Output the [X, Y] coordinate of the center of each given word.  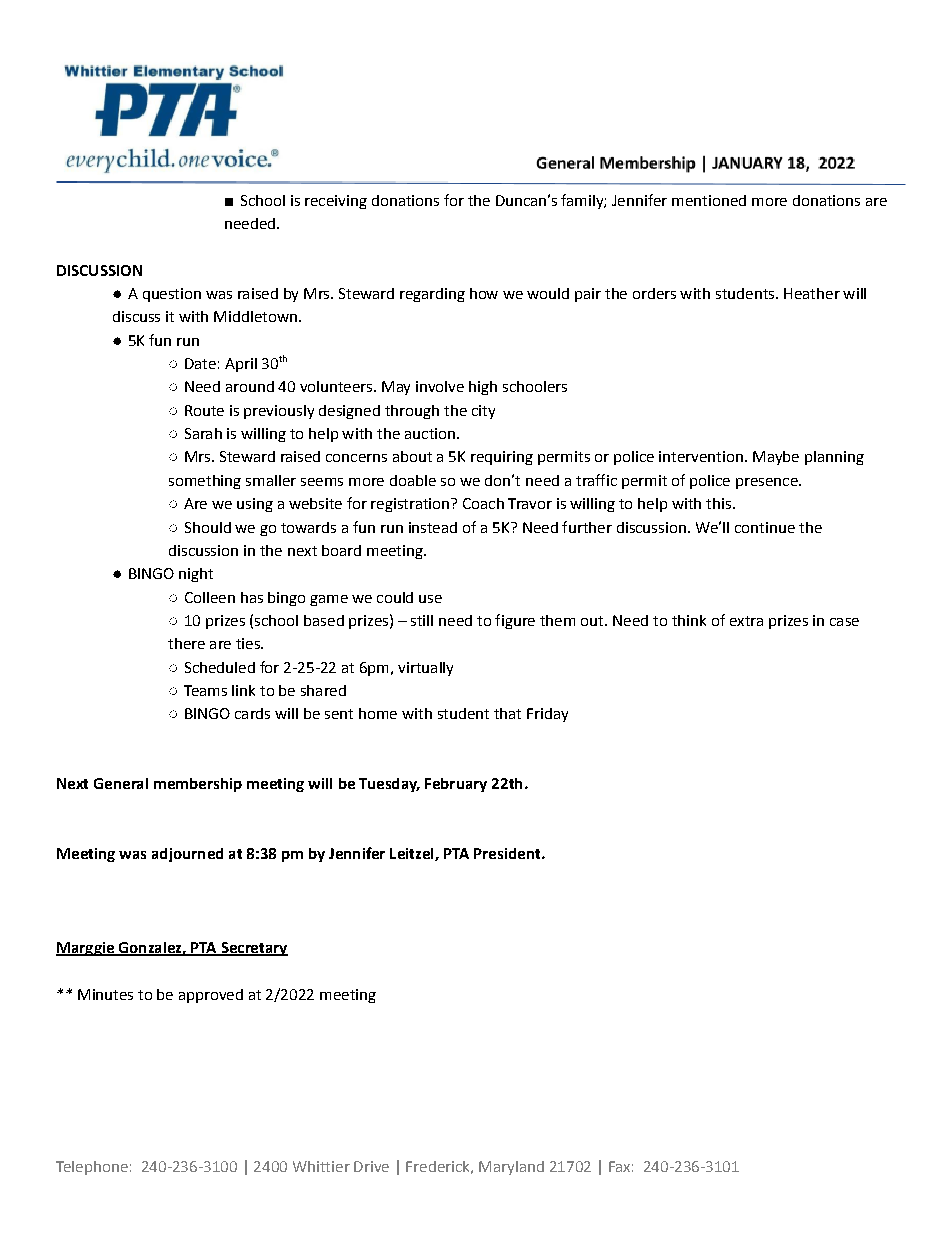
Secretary [253, 949]
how [484, 293]
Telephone [92, 1168]
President [508, 853]
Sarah [203, 433]
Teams [205, 690]
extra [746, 621]
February [456, 785]
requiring [502, 458]
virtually [425, 669]
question [172, 295]
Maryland [511, 1168]
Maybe [776, 458]
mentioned [709, 200]
